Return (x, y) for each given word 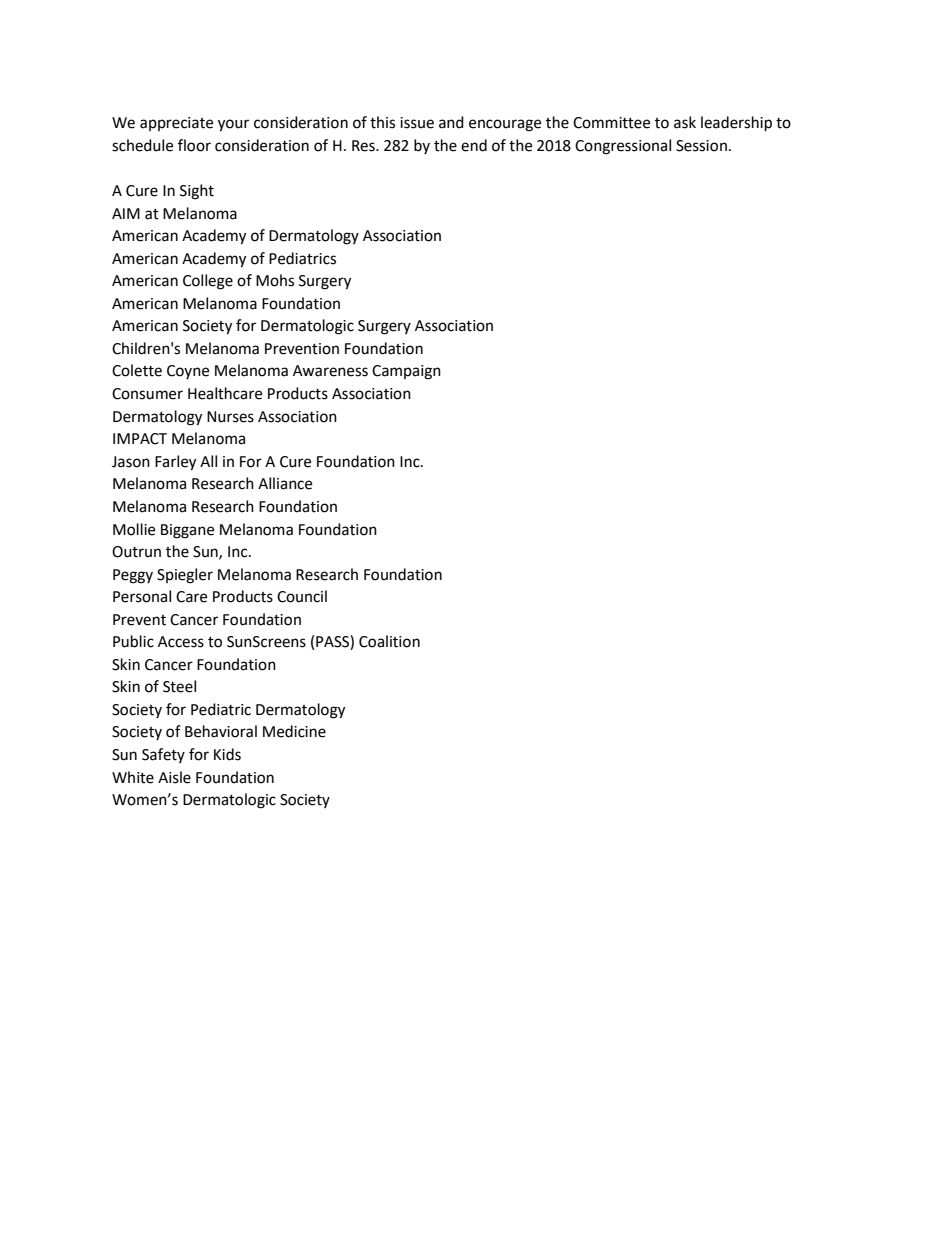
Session (701, 146)
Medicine (294, 731)
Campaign (406, 372)
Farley (175, 463)
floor (194, 145)
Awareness (330, 371)
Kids (227, 754)
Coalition (389, 641)
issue (417, 123)
